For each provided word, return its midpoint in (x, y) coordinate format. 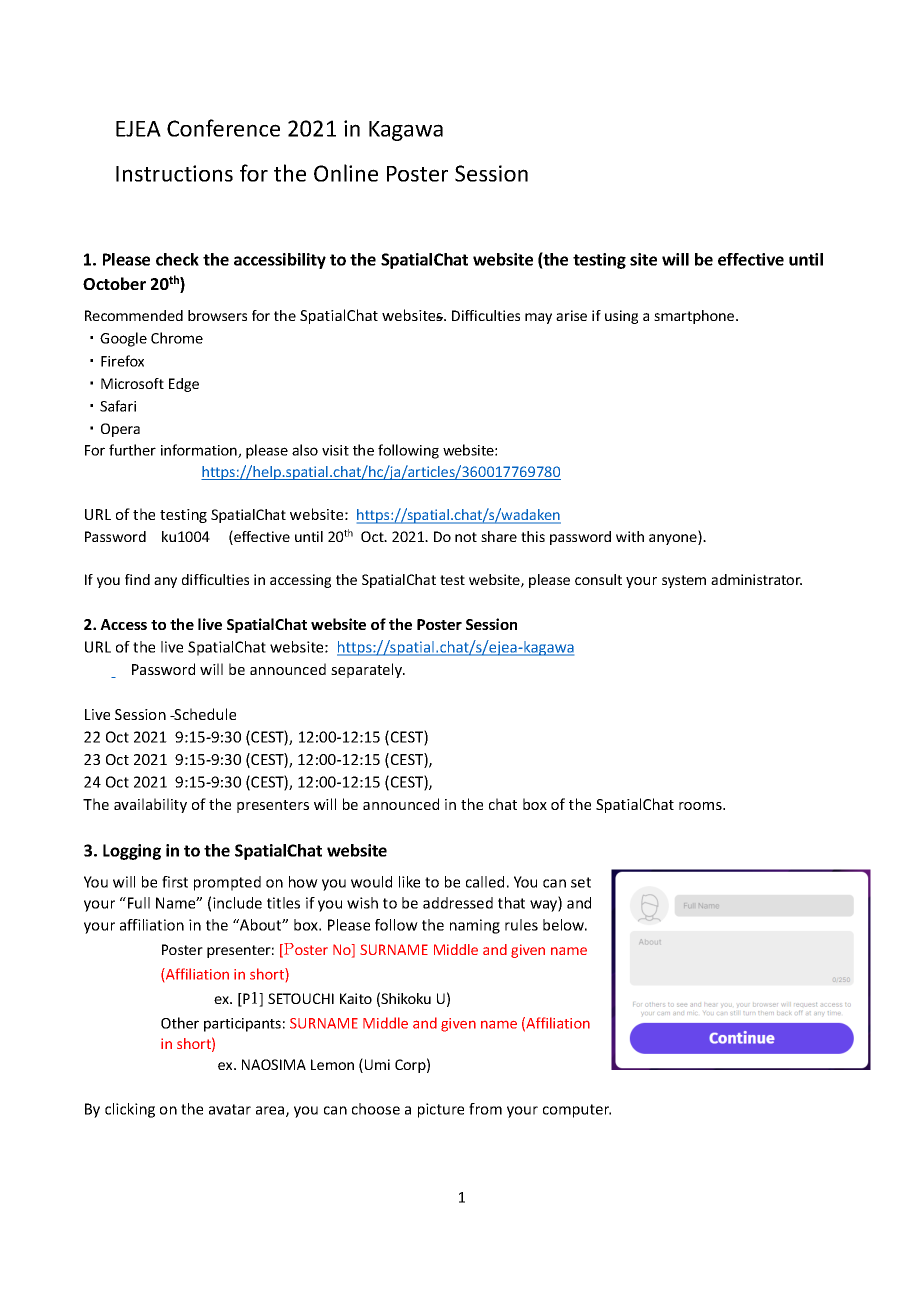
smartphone (695, 317)
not (466, 537)
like (409, 882)
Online (346, 173)
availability (150, 805)
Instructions (174, 173)
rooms (701, 806)
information (200, 451)
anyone (674, 539)
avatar (230, 1109)
